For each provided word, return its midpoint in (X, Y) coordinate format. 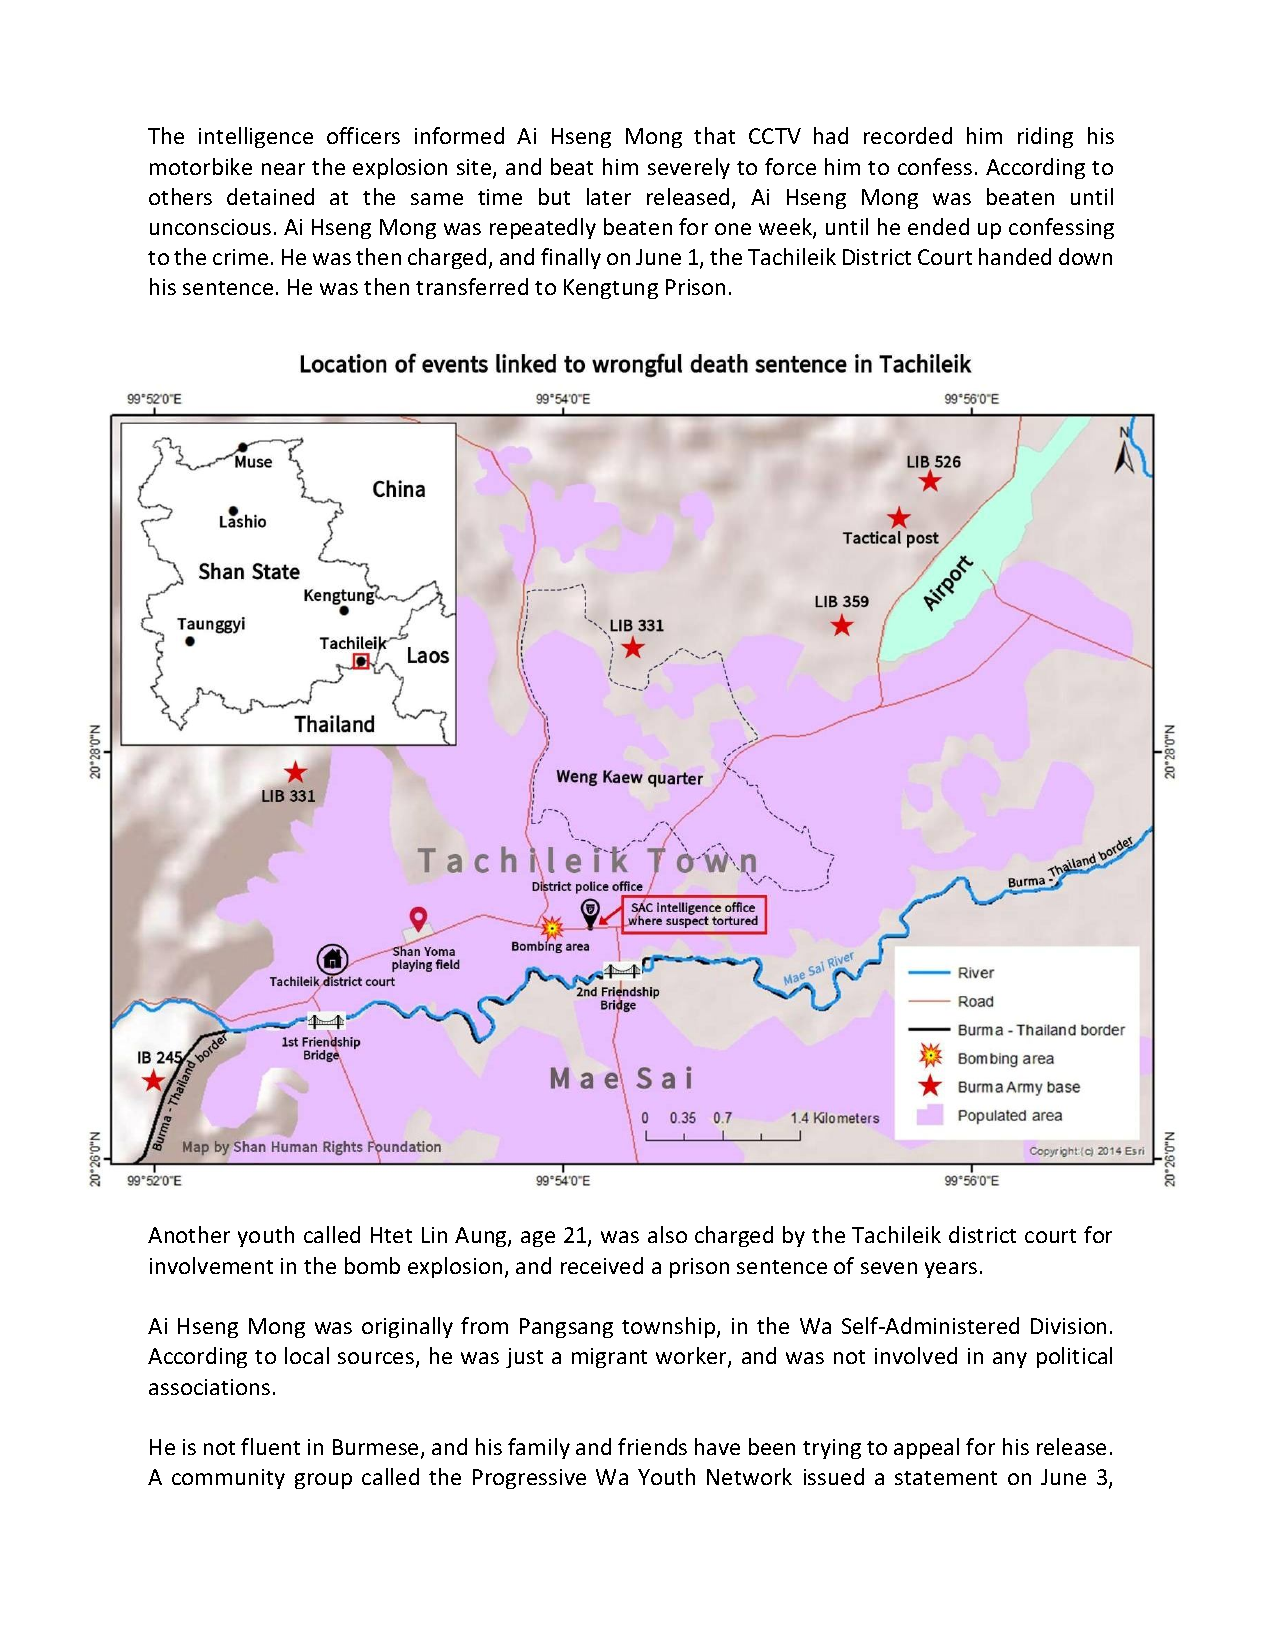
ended (938, 226)
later (609, 196)
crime (240, 257)
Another (189, 1234)
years (951, 1270)
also (667, 1234)
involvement (211, 1265)
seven (889, 1268)
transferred (472, 286)
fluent (270, 1446)
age (538, 1239)
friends (652, 1446)
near (283, 169)
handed (1015, 256)
